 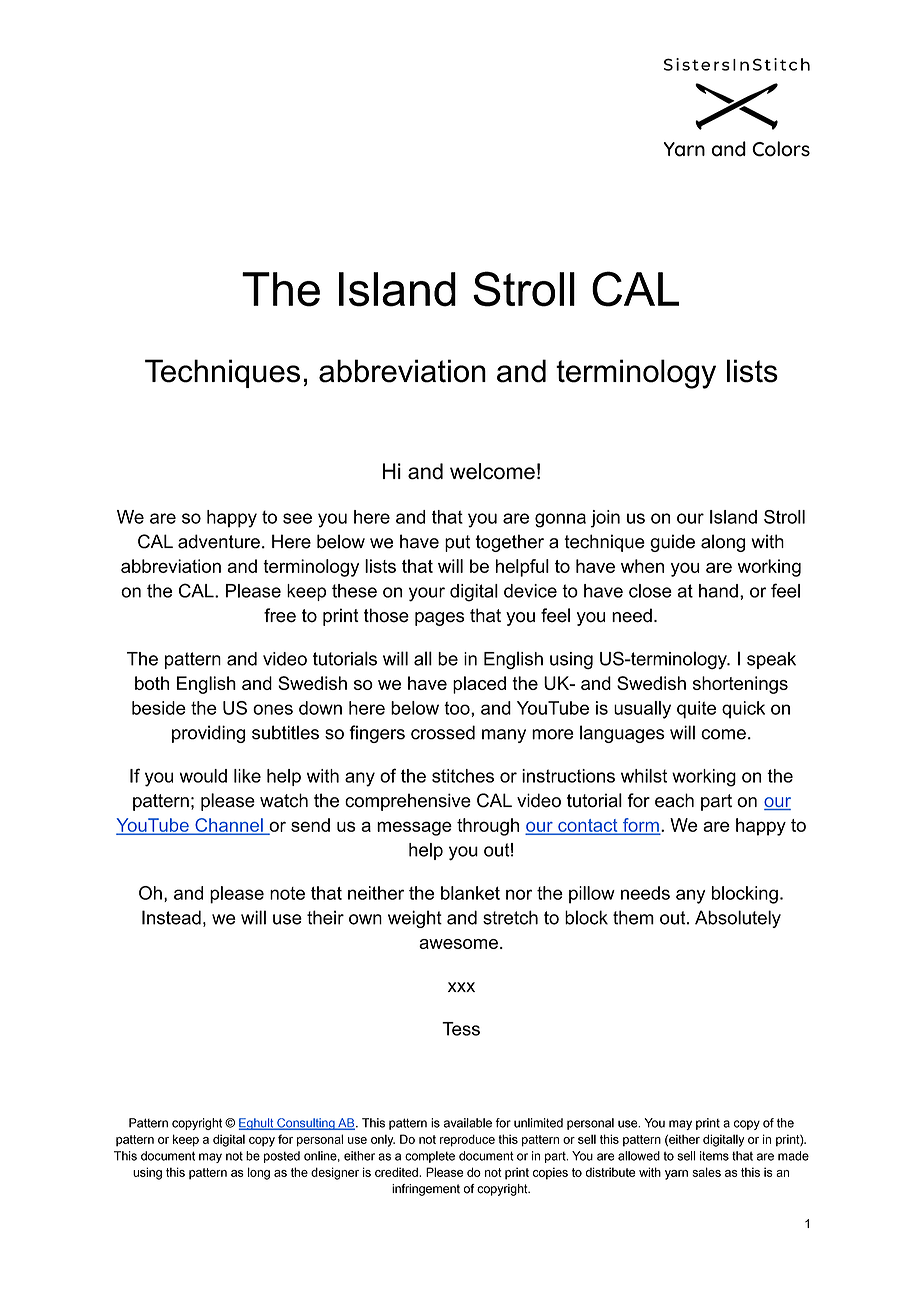 I want to click on Tess, so click(x=461, y=1029).
